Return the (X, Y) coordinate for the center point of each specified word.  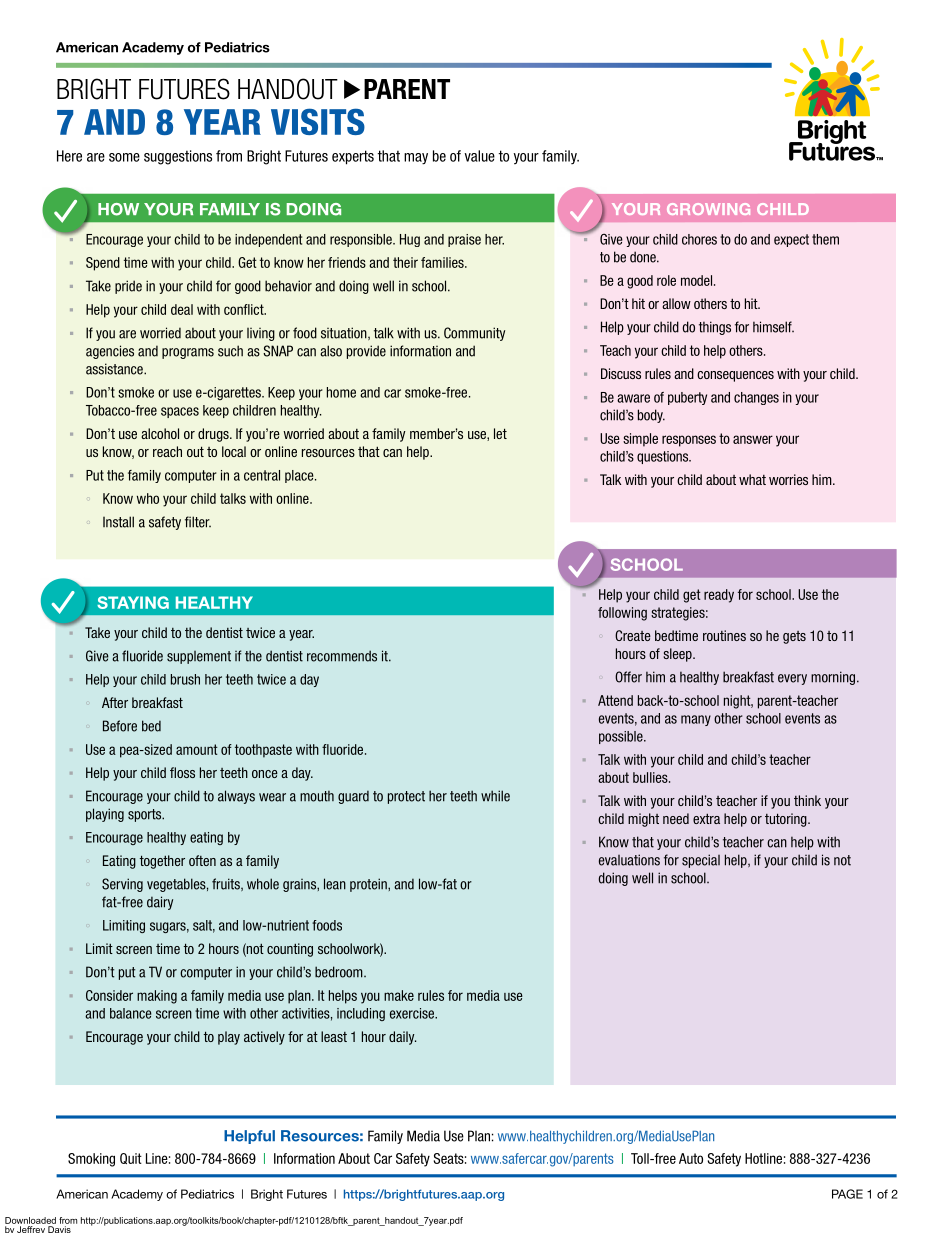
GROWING (708, 209)
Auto (691, 1158)
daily (402, 1038)
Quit (131, 1158)
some (124, 157)
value (479, 156)
